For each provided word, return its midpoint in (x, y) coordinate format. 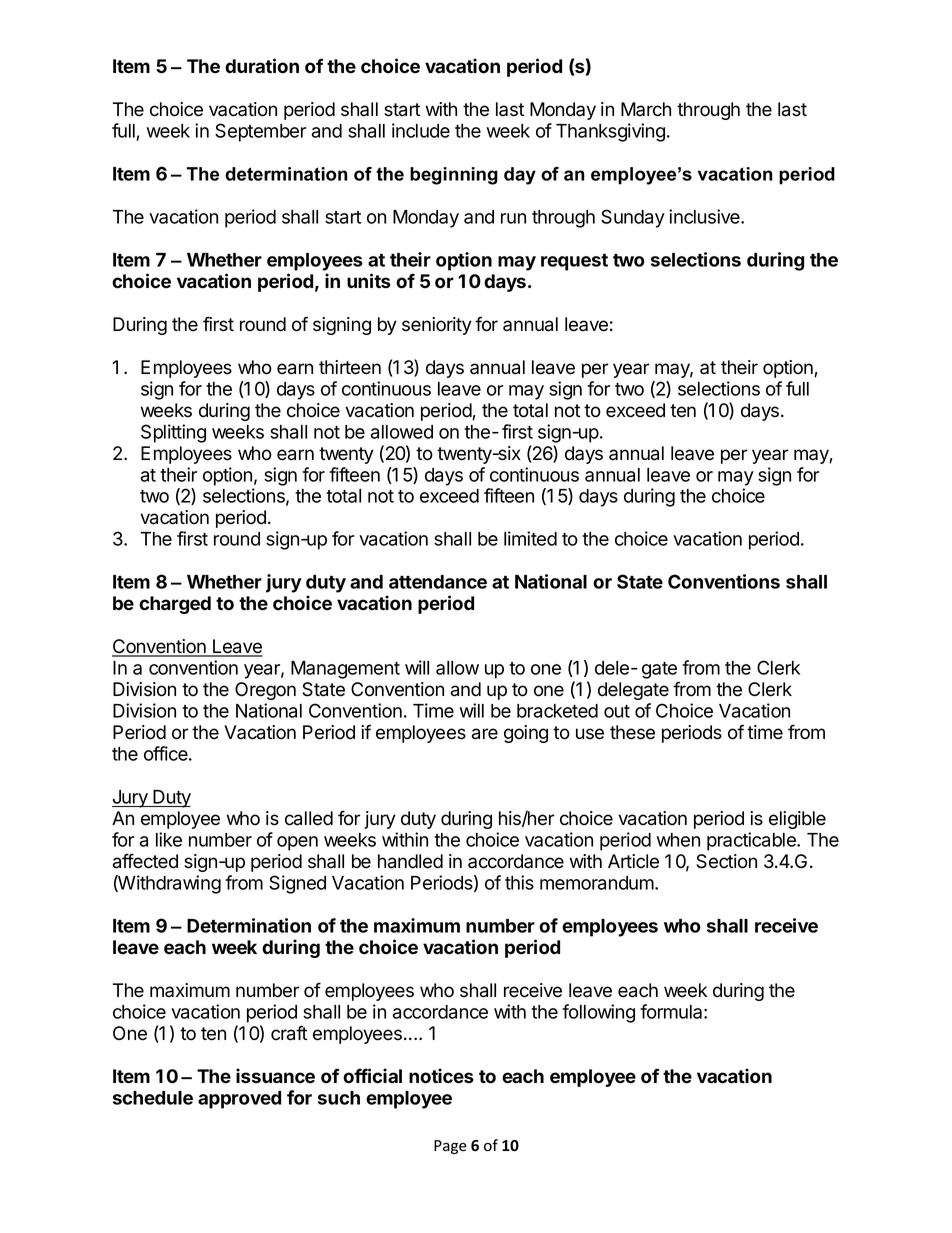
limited (530, 538)
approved (239, 1100)
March (646, 109)
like (169, 839)
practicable (752, 841)
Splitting (173, 433)
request (574, 262)
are (485, 734)
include (421, 130)
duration (262, 66)
